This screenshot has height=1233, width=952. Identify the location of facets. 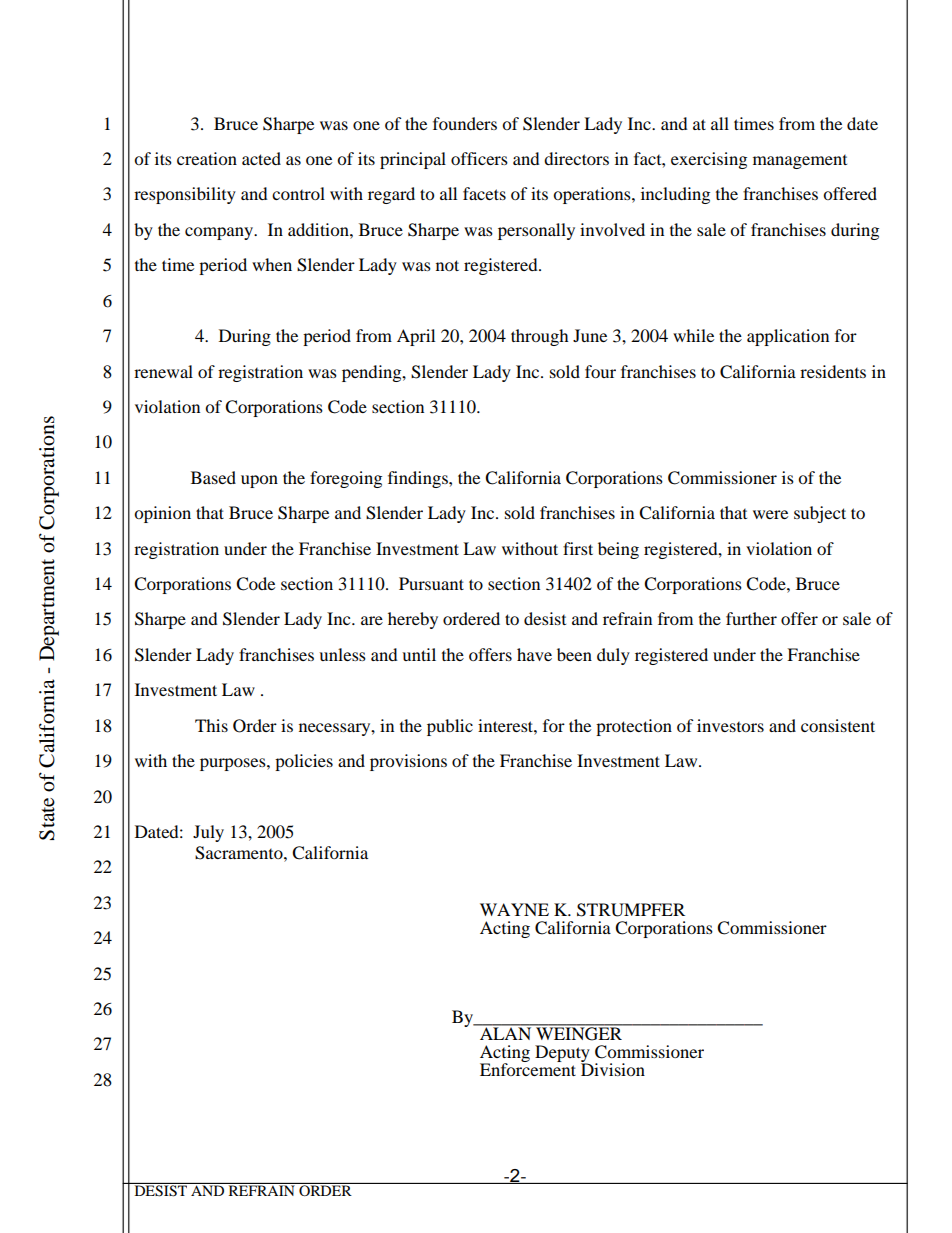
(484, 193).
